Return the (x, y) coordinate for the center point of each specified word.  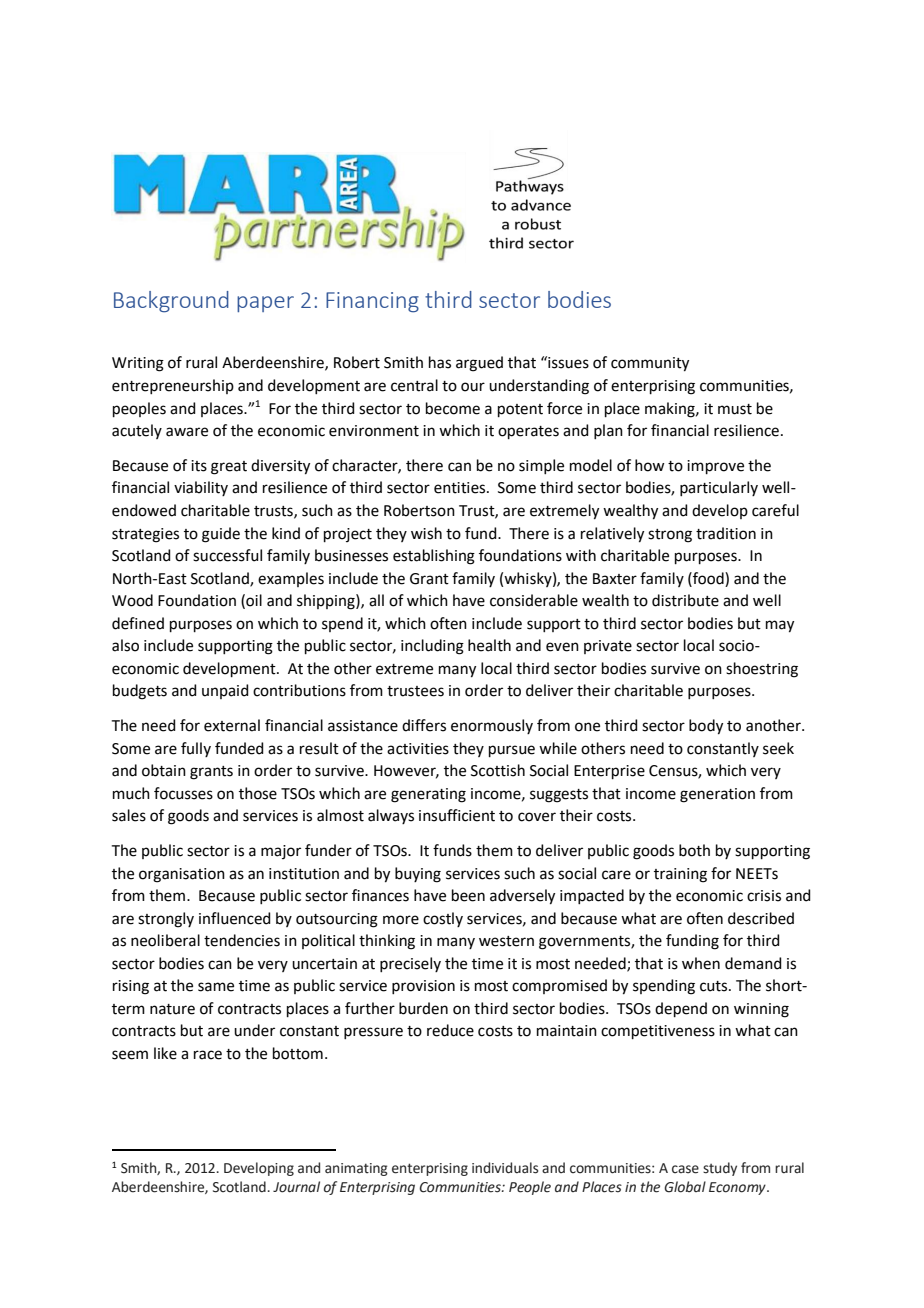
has (440, 362)
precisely (410, 964)
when (701, 963)
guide (221, 535)
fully (196, 749)
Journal (296, 1187)
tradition (726, 533)
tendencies (242, 940)
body (706, 727)
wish (426, 533)
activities (418, 749)
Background (171, 302)
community (650, 364)
